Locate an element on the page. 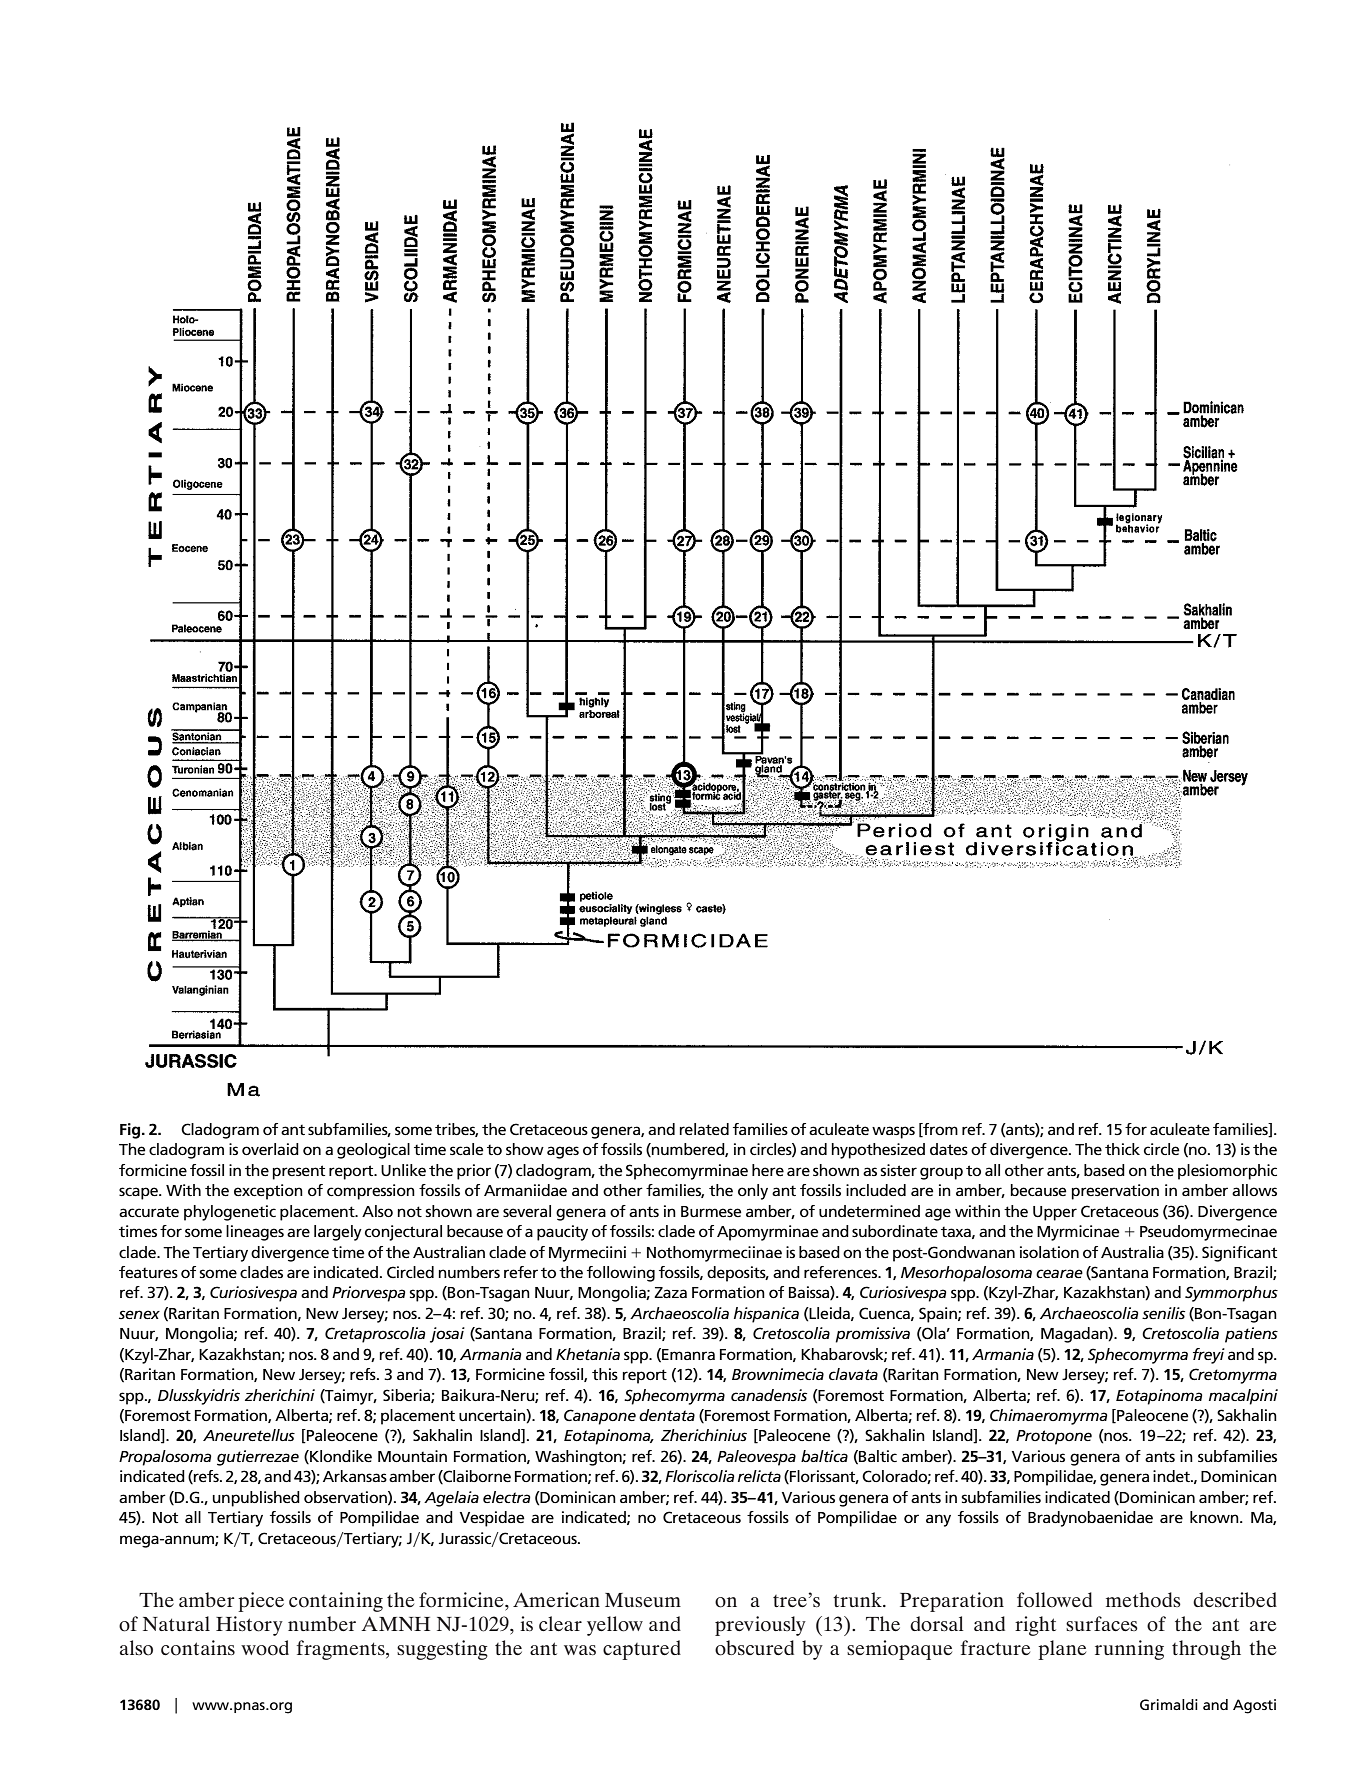  related is located at coordinates (704, 1129).
